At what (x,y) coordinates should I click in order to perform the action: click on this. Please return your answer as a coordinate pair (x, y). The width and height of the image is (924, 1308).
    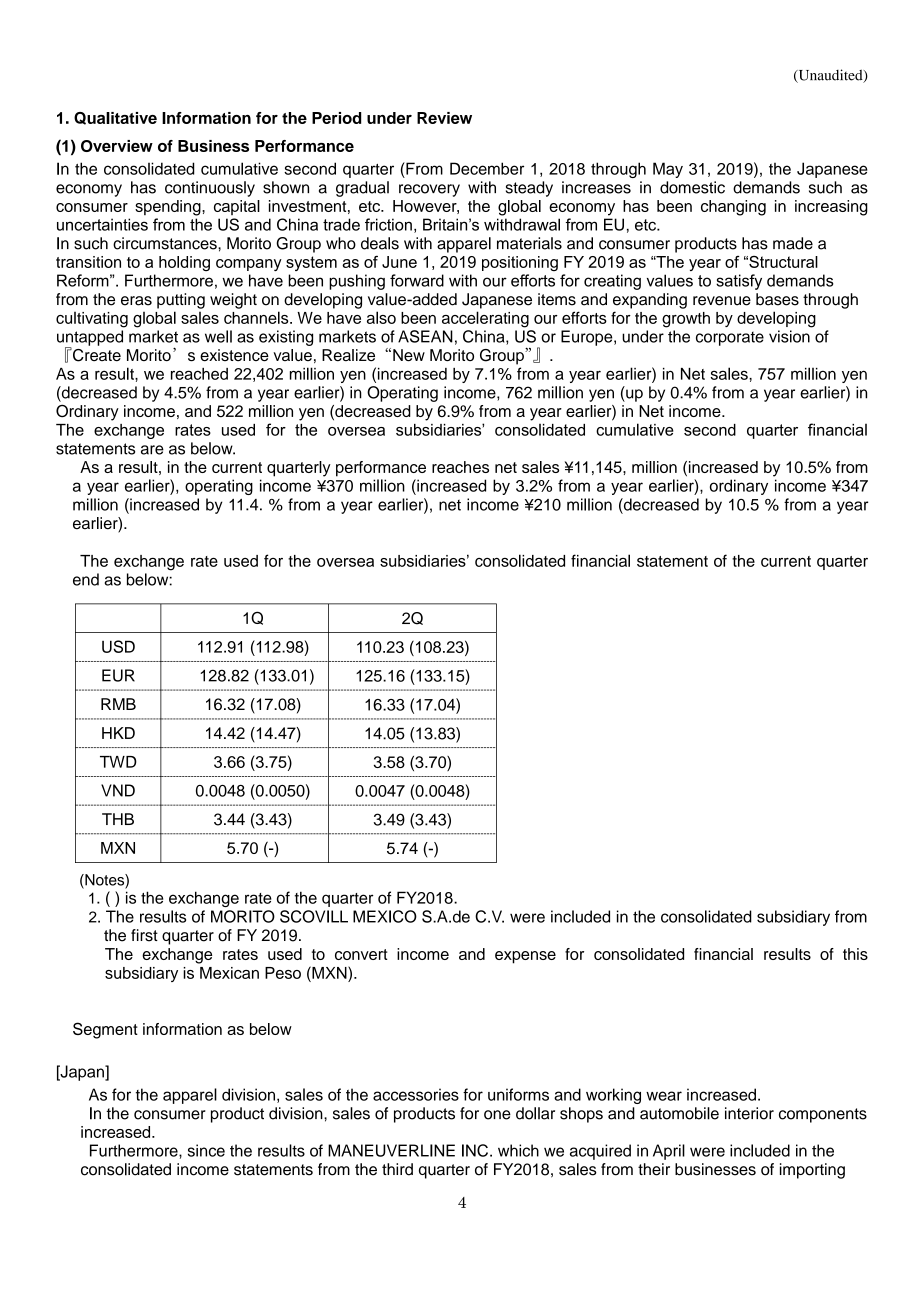
    Looking at the image, I should click on (855, 954).
